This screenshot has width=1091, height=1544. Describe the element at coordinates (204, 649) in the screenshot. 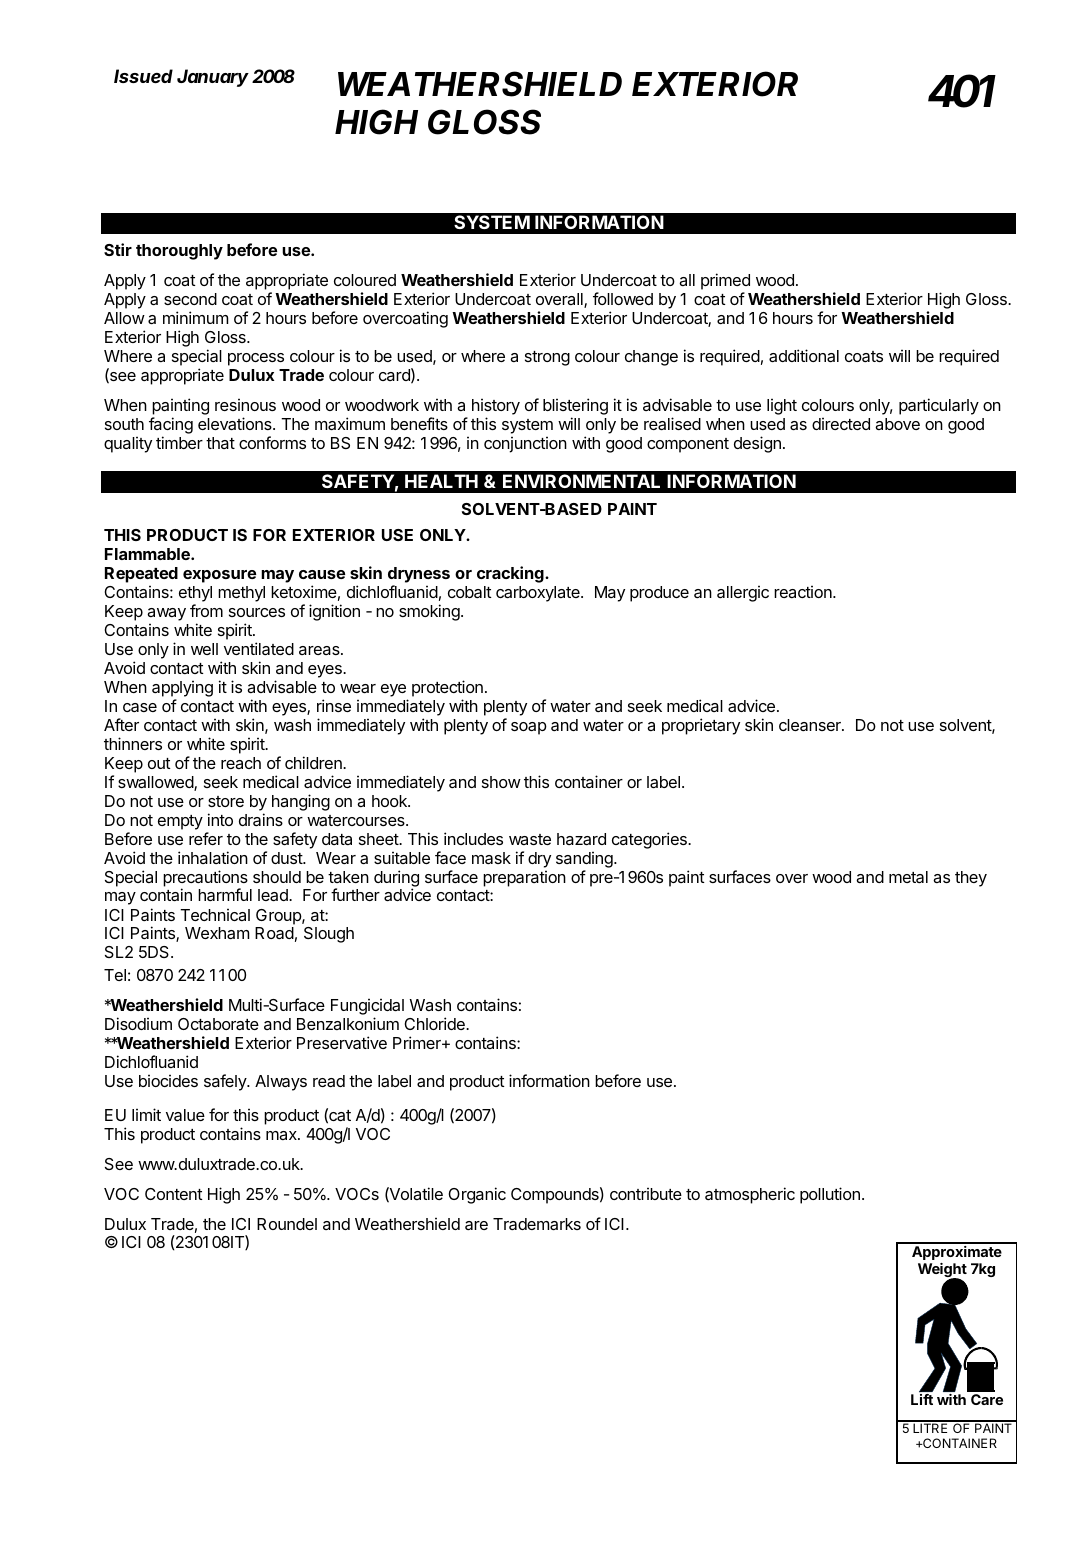

I see `well` at that location.
